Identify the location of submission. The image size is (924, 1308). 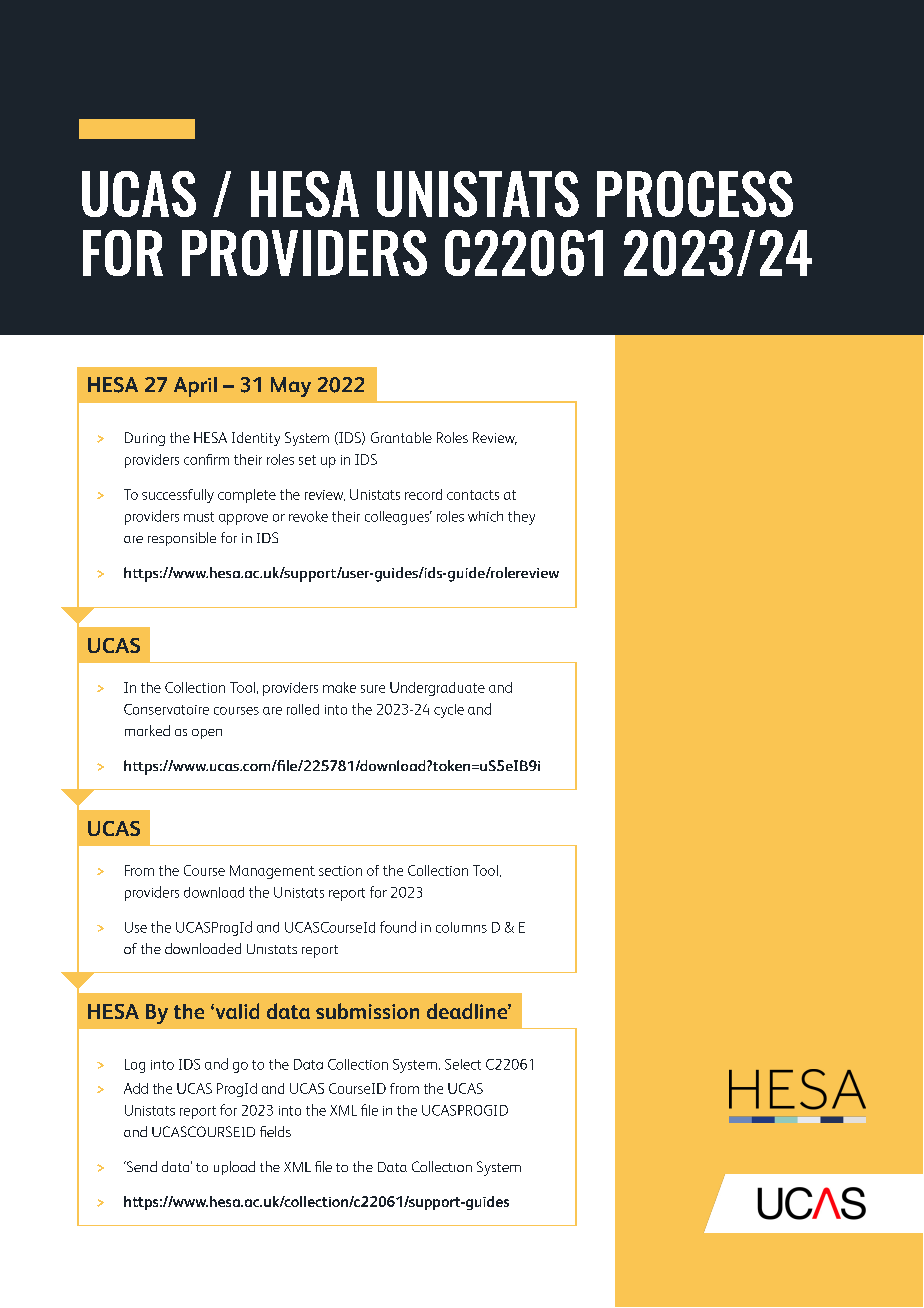
(367, 1011).
